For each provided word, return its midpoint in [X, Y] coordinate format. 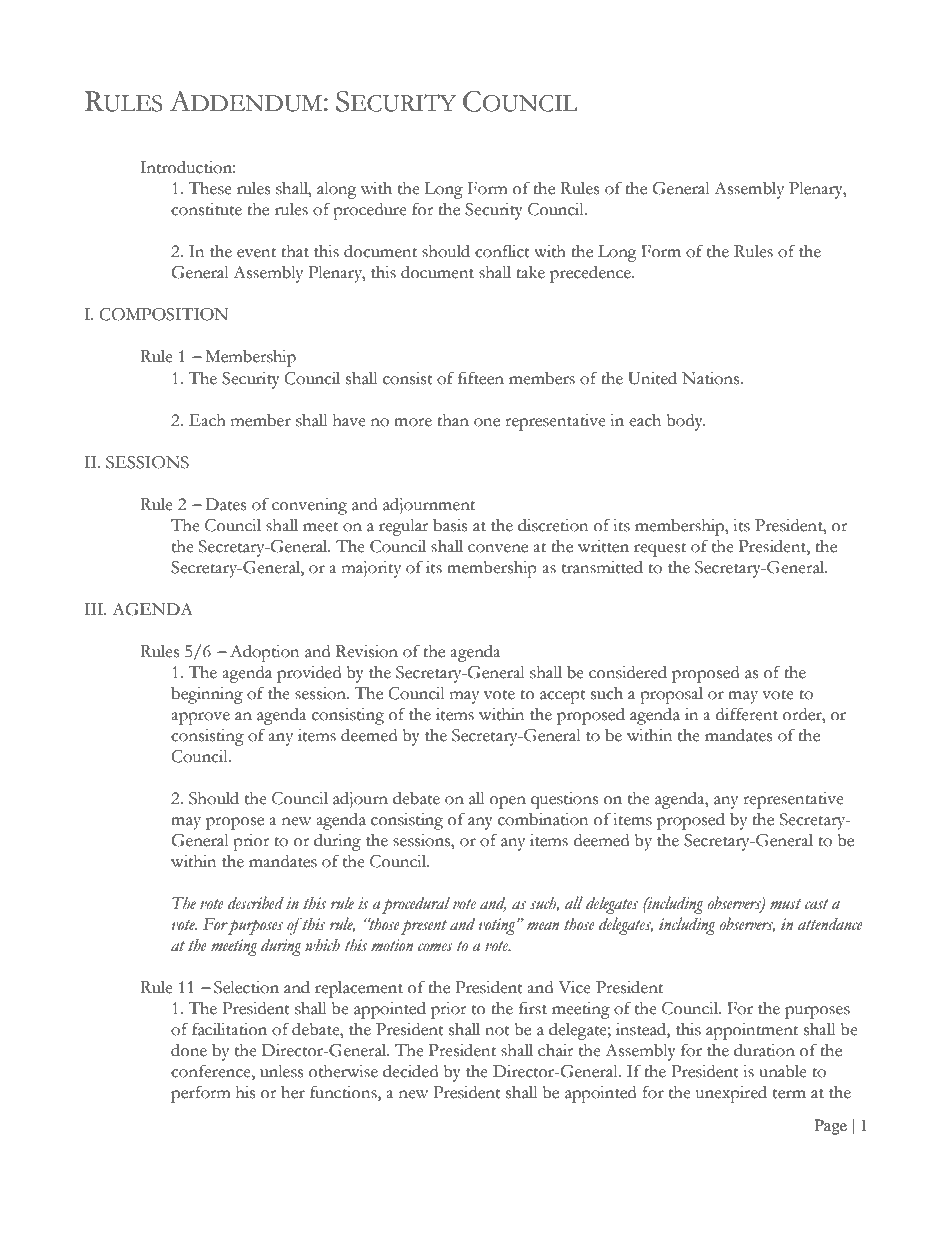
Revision [367, 651]
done [189, 1050]
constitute [206, 209]
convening [309, 506]
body [685, 422]
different [747, 714]
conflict [502, 251]
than [453, 420]
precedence [591, 274]
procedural [416, 905]
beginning [207, 695]
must [785, 904]
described [256, 903]
